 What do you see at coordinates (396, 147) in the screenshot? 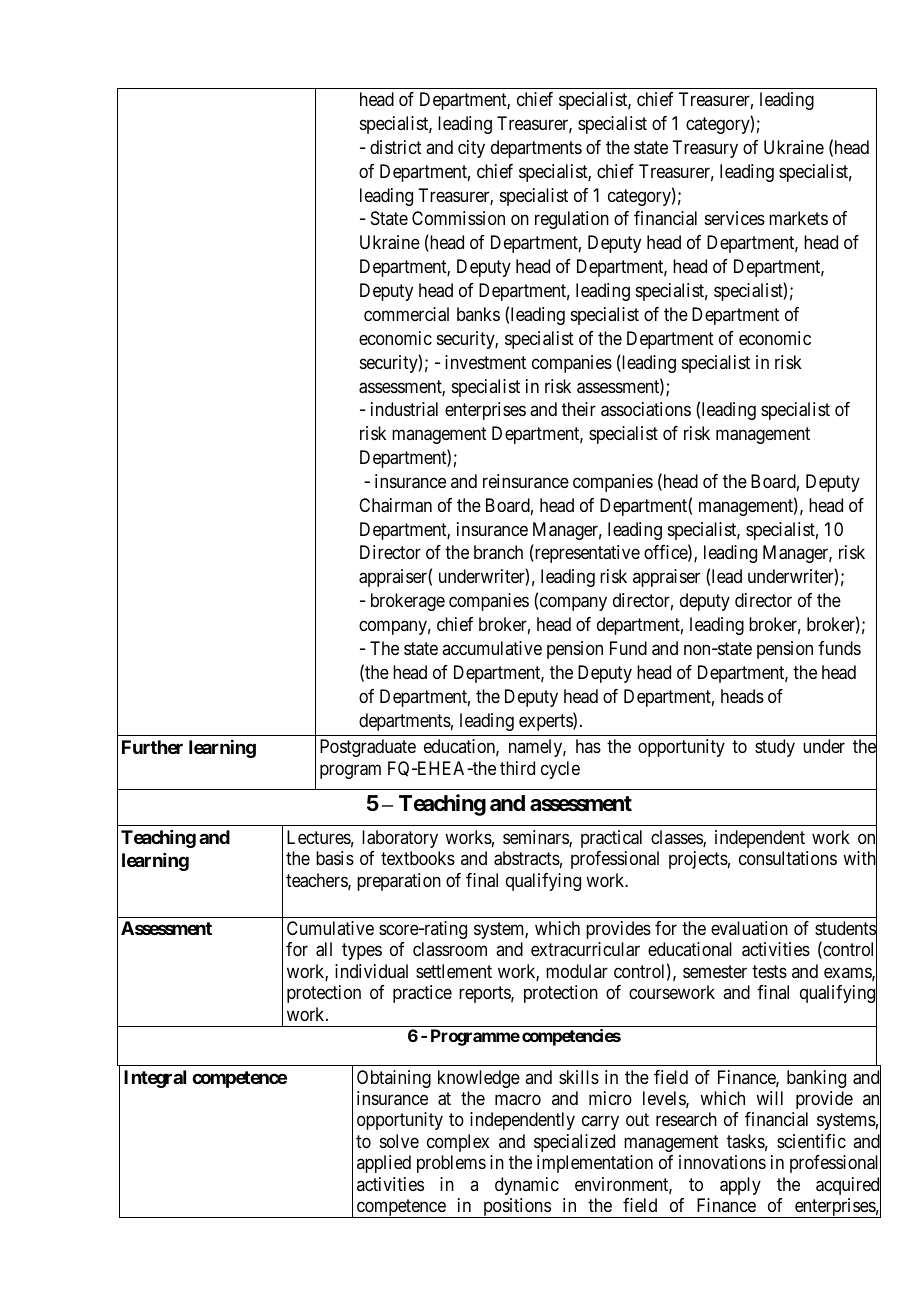
I see `district` at bounding box center [396, 147].
